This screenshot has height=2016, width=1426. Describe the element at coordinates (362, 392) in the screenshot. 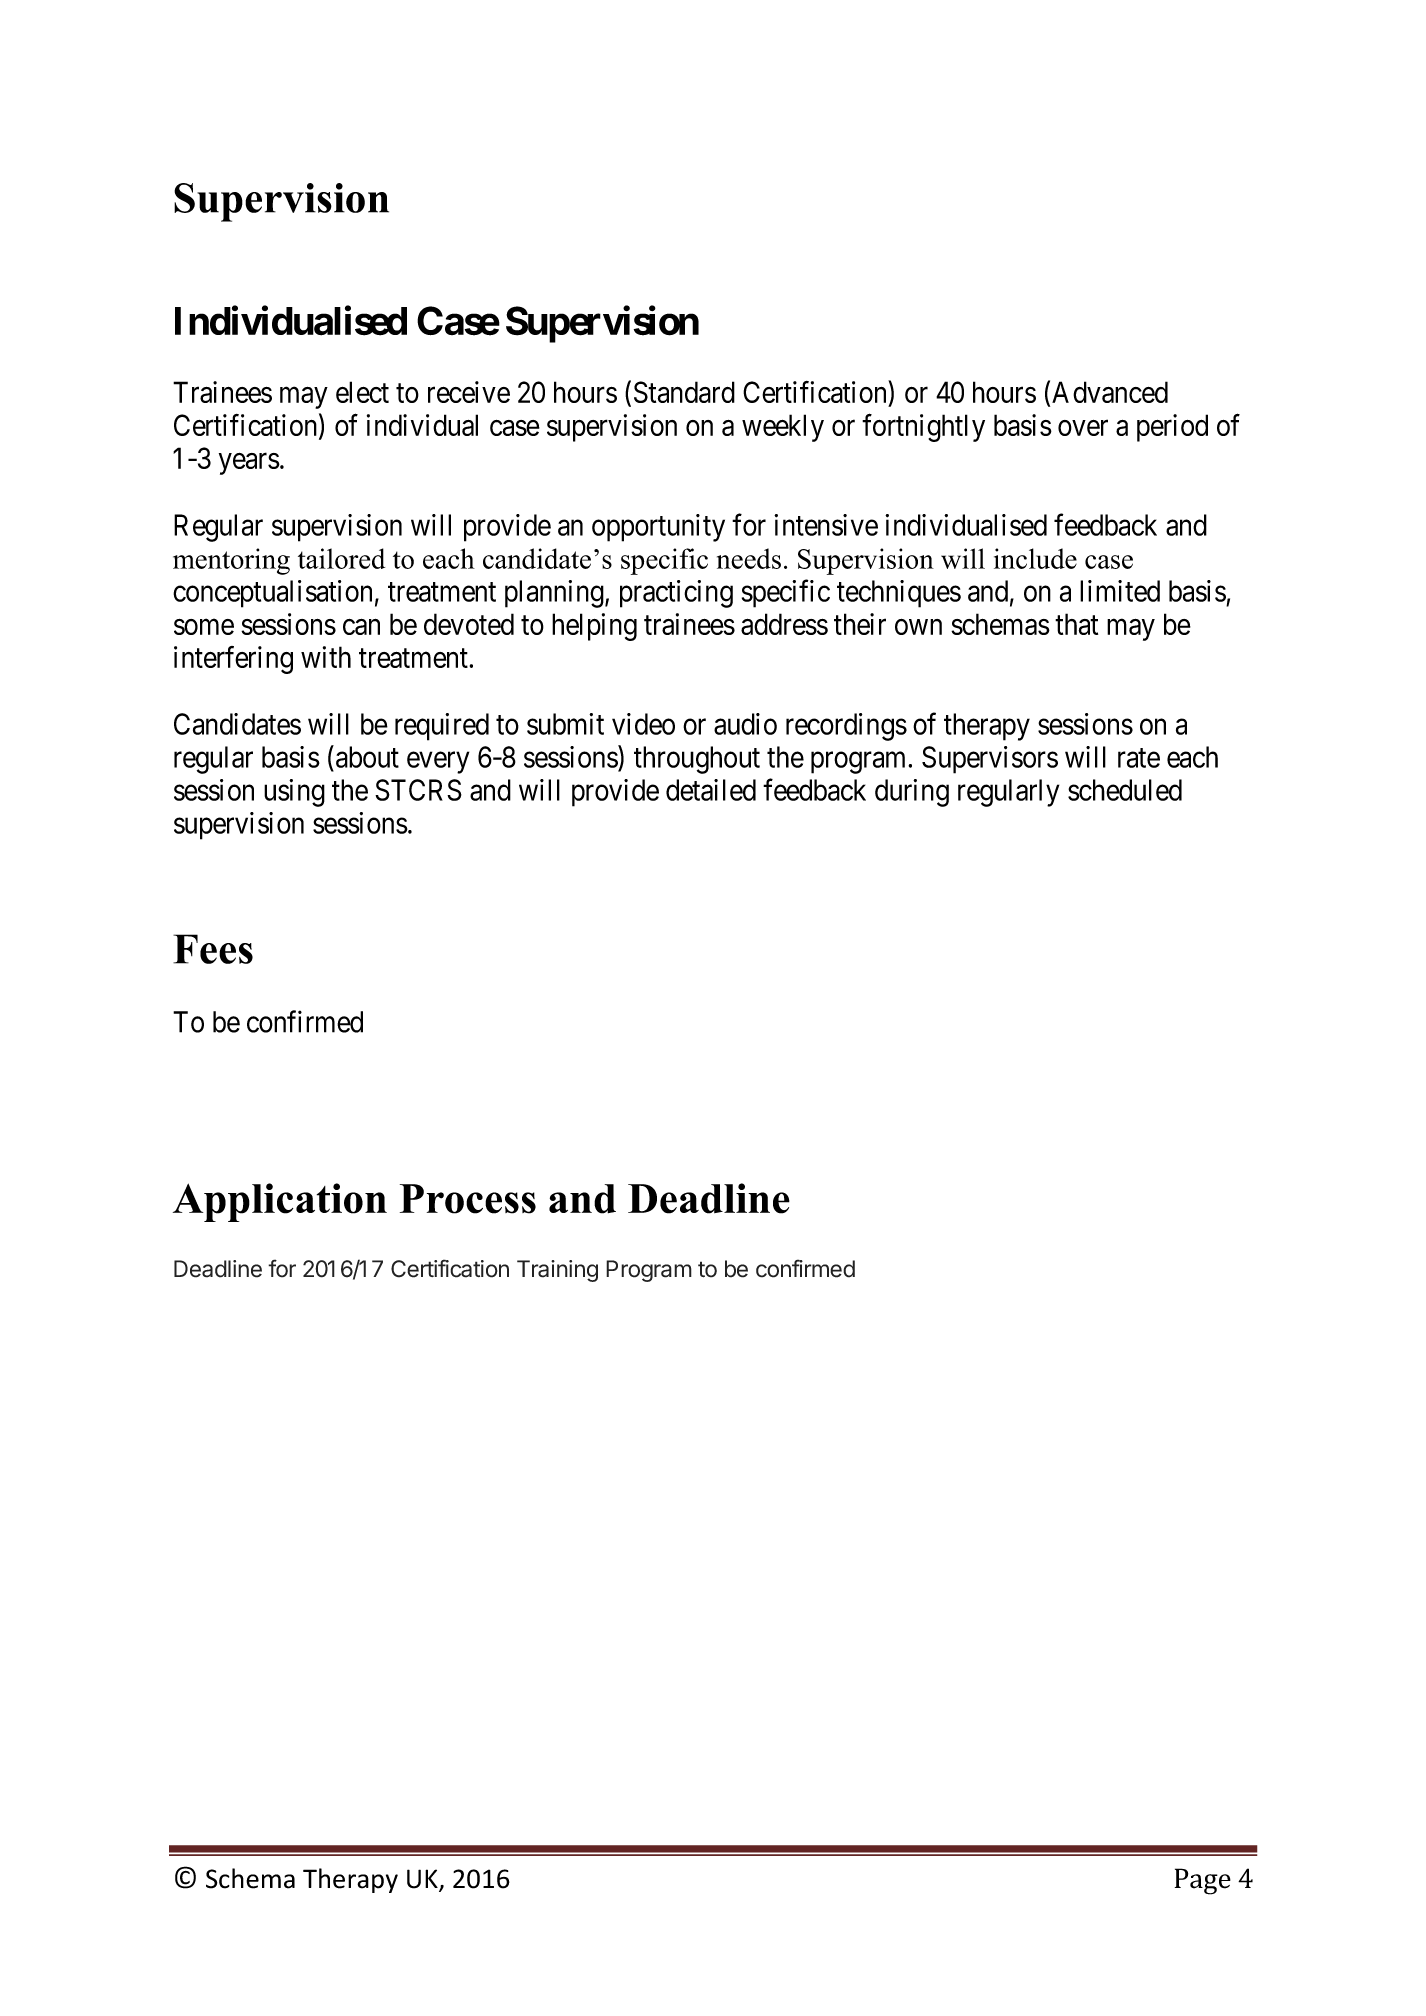

I see `elect` at that location.
